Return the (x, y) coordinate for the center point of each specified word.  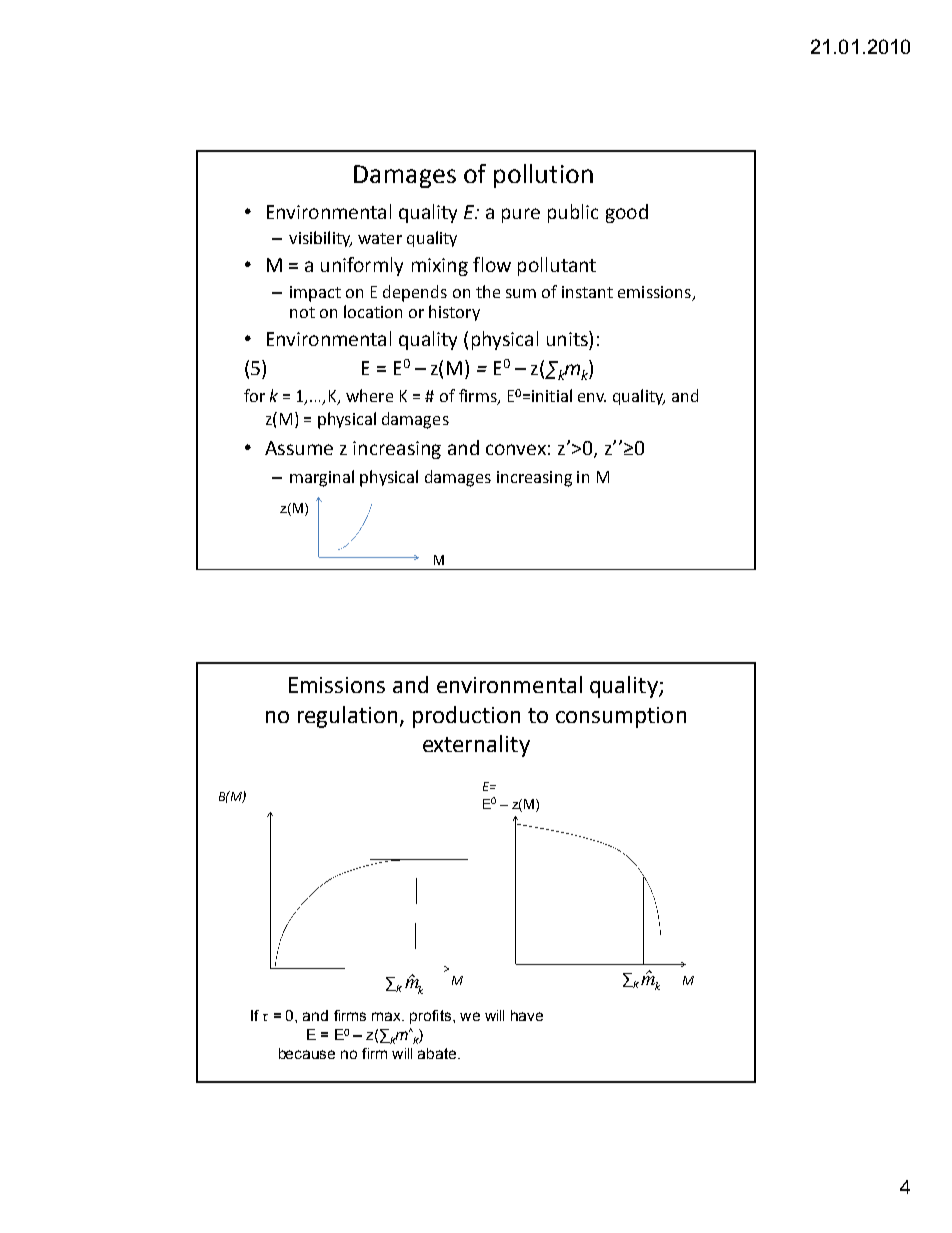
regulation (347, 717)
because (307, 1053)
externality (476, 746)
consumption (621, 717)
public (573, 213)
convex (516, 449)
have (527, 1015)
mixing (440, 267)
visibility (320, 239)
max (387, 1016)
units (568, 338)
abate (438, 1053)
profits (432, 1017)
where (369, 395)
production (466, 717)
